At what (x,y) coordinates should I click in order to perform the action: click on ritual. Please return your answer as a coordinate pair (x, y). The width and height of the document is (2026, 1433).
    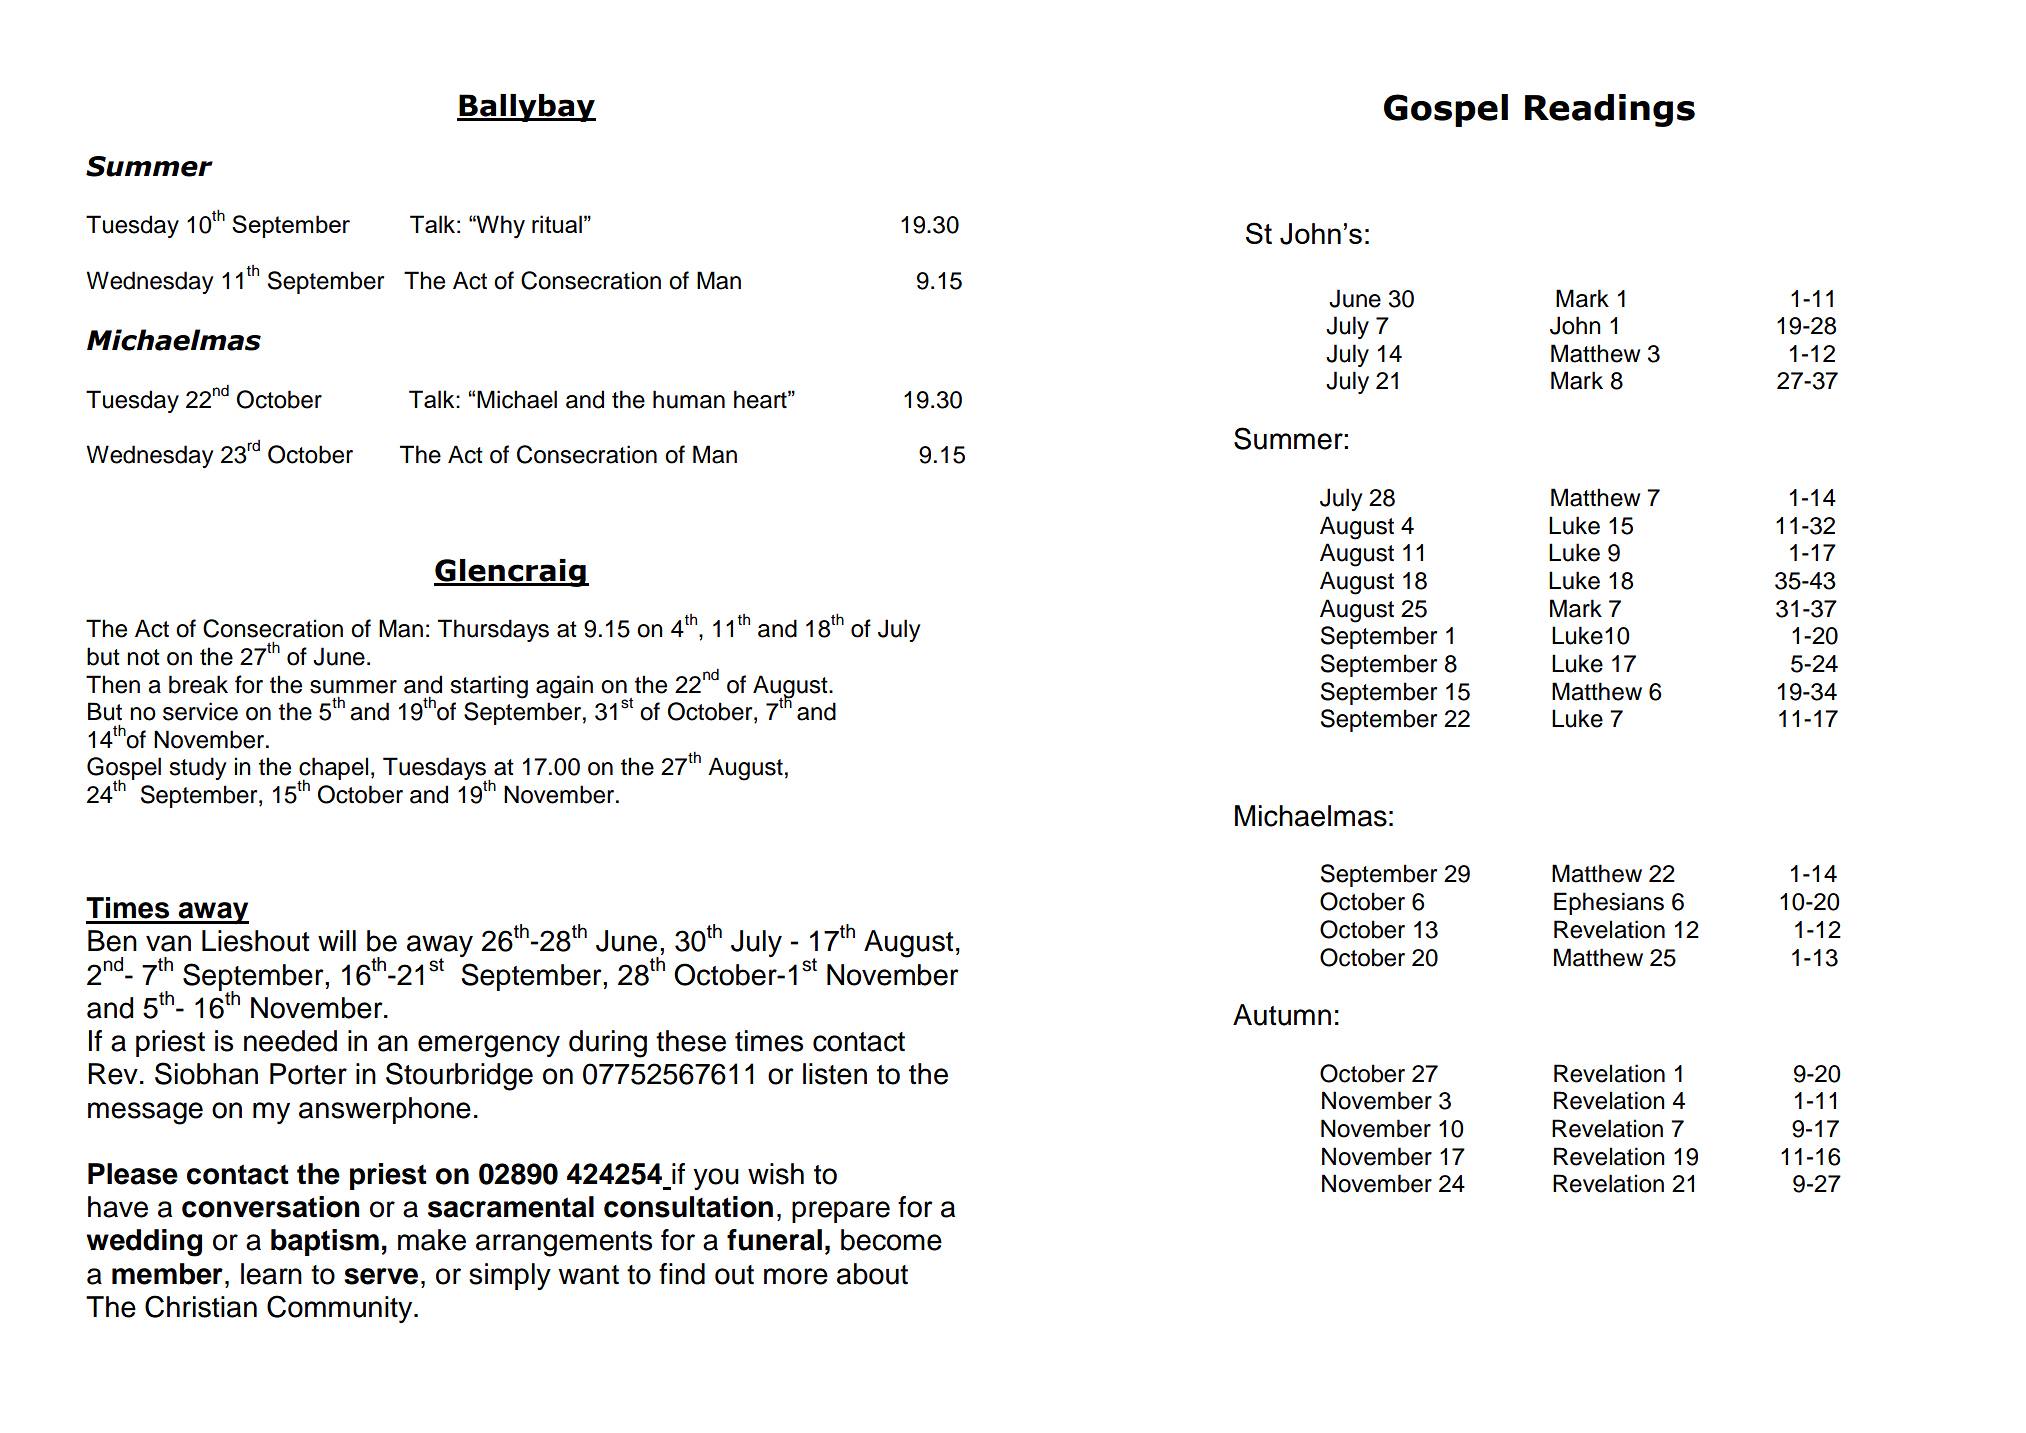
    Looking at the image, I should click on (557, 224).
